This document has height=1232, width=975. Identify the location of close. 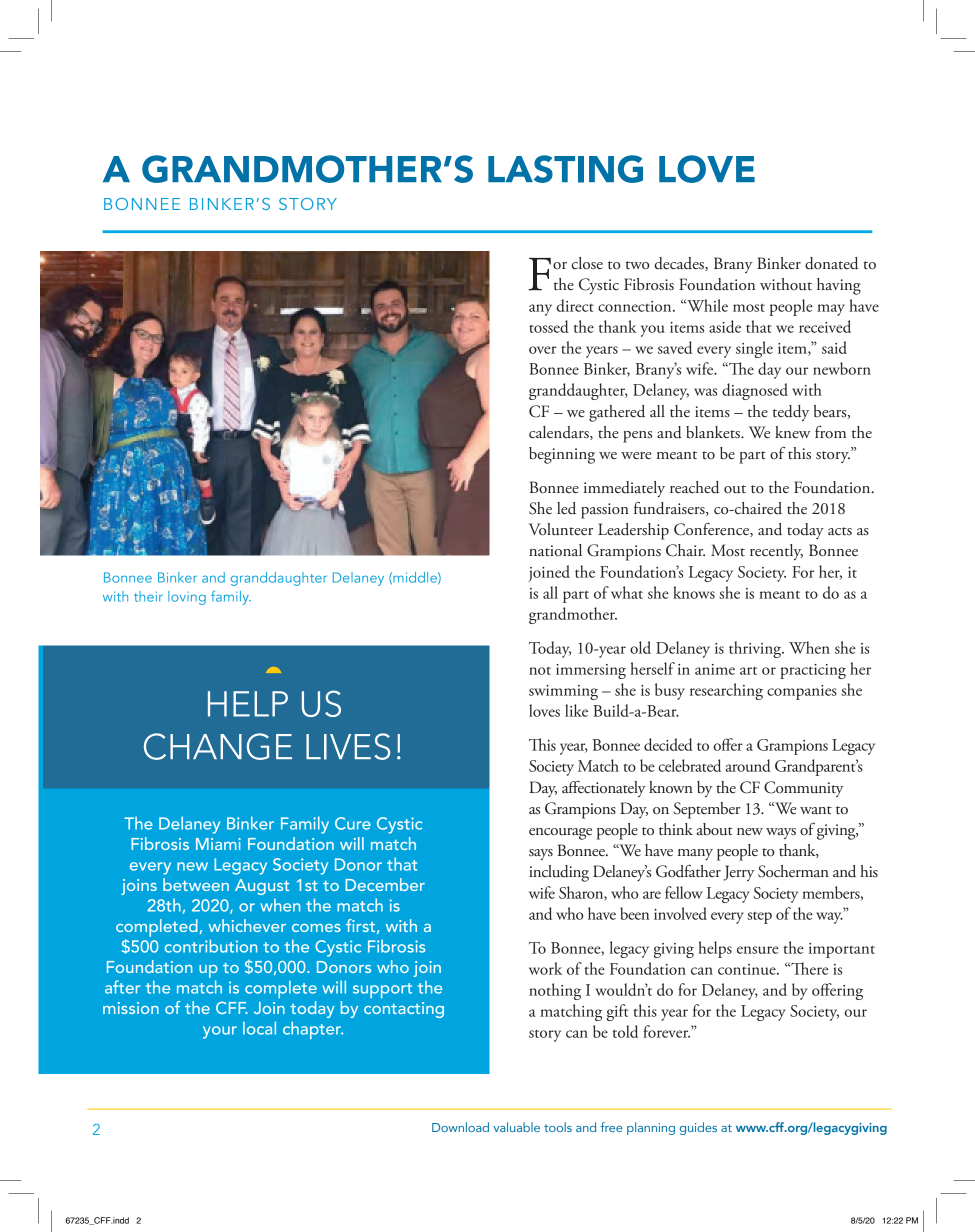
(587, 263).
